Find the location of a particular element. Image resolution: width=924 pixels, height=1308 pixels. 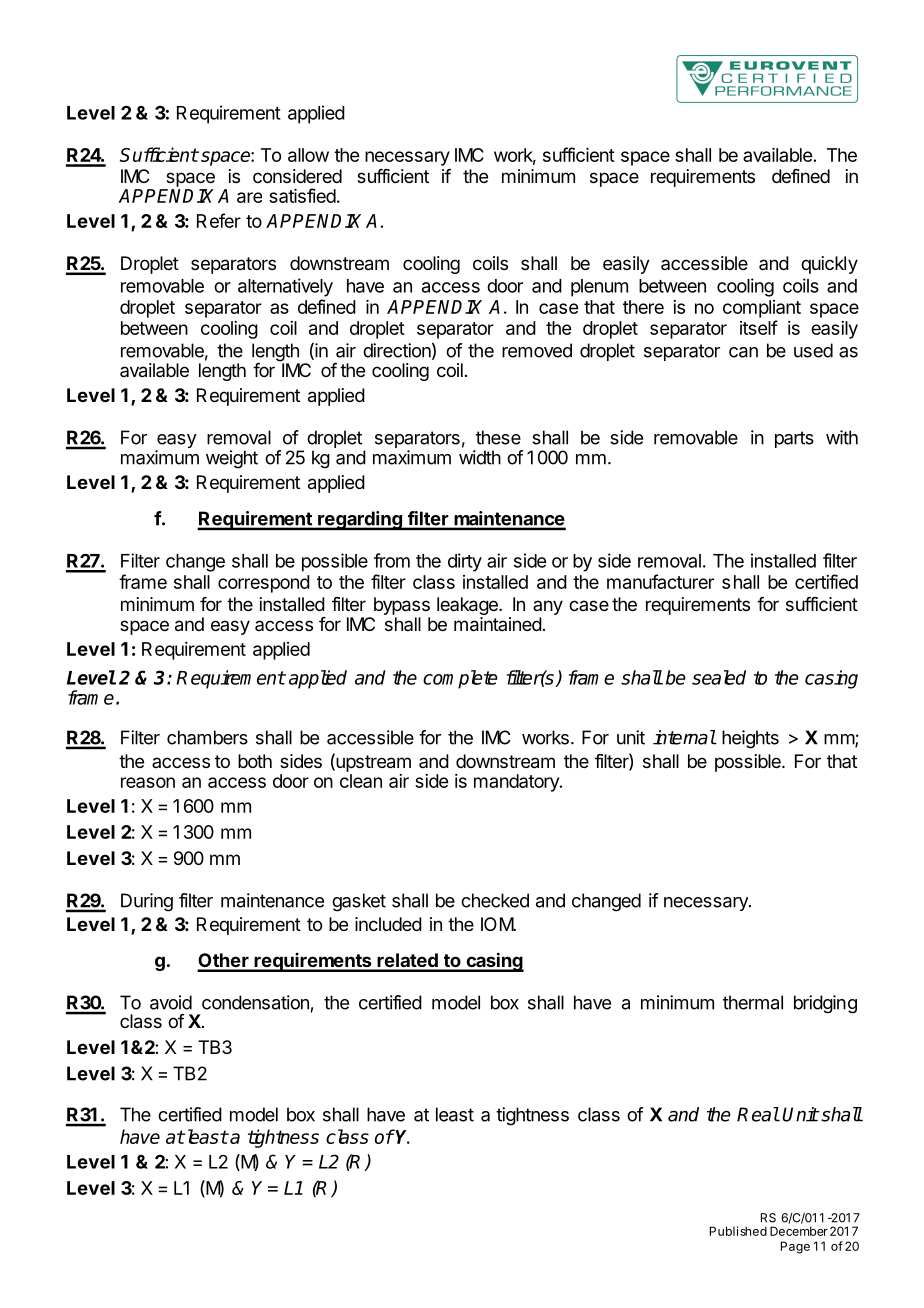

quickly is located at coordinates (829, 265).
